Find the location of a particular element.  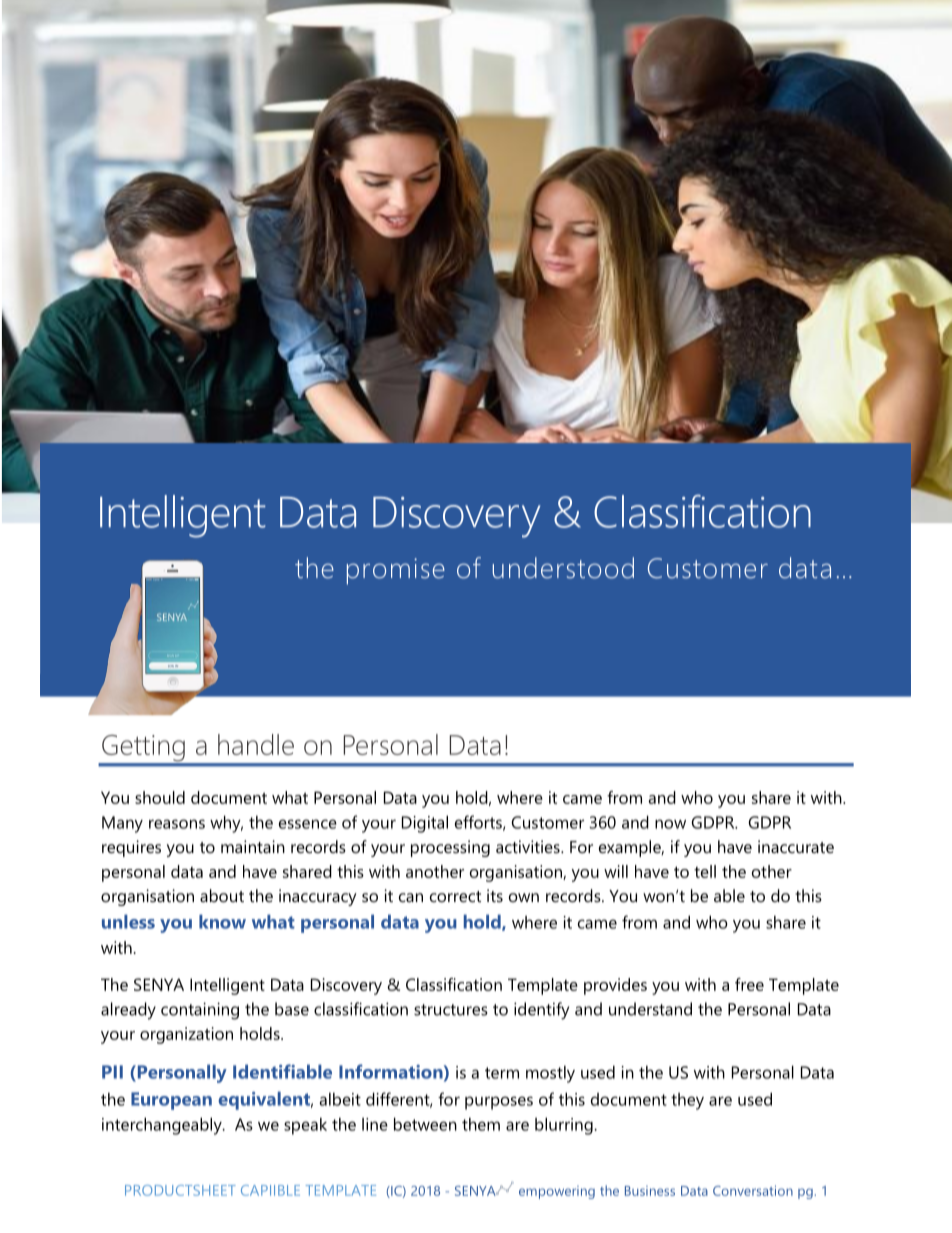

promise is located at coordinates (396, 571).
